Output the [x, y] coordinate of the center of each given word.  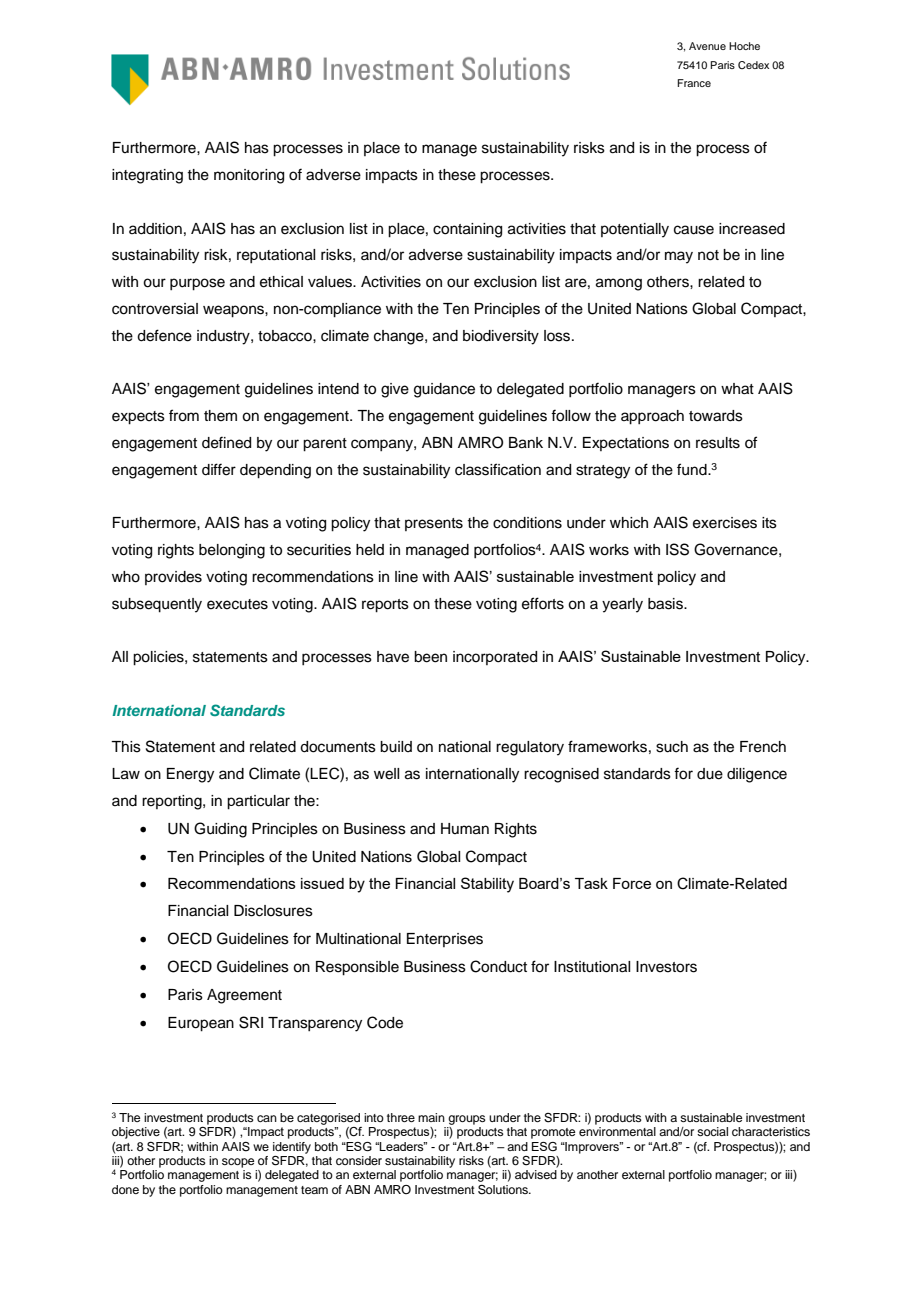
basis [666, 604]
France [694, 83]
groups [467, 1120]
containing [467, 230]
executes [237, 604]
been [430, 657]
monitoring [249, 176]
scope [238, 1163]
